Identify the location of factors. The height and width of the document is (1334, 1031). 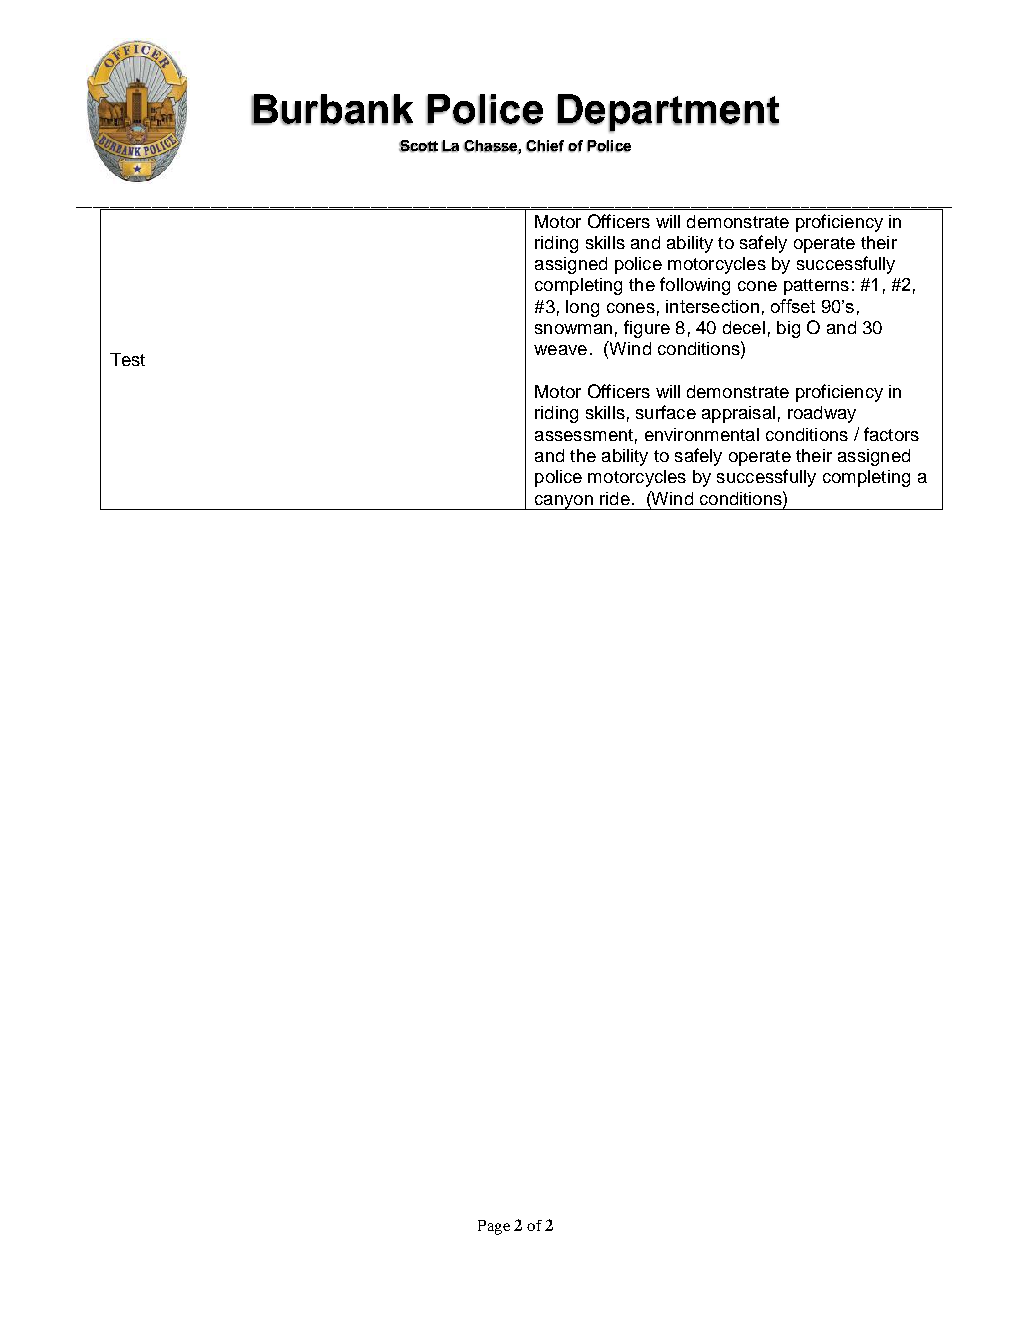
(891, 434).
